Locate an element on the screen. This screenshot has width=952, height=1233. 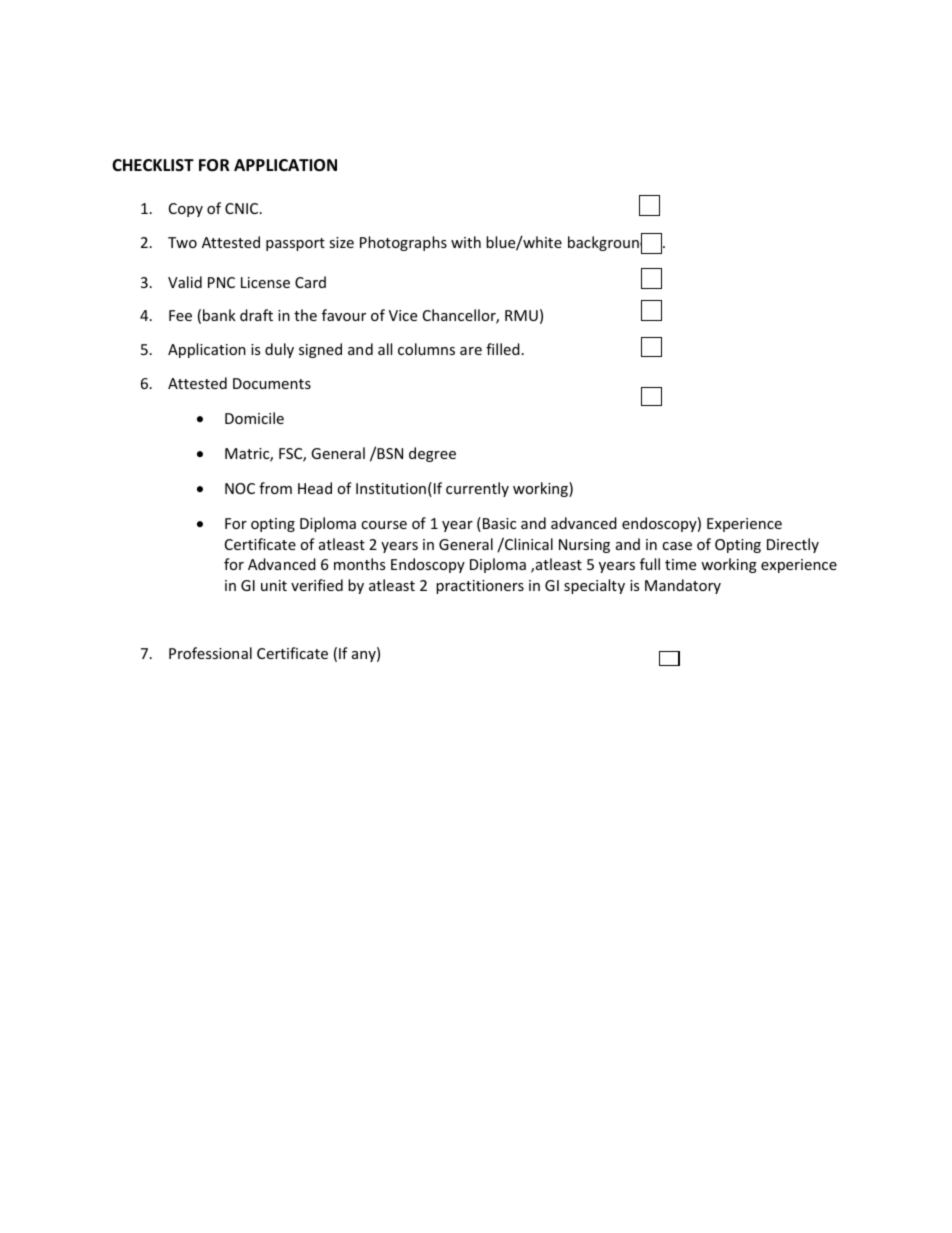
background is located at coordinates (609, 244).
